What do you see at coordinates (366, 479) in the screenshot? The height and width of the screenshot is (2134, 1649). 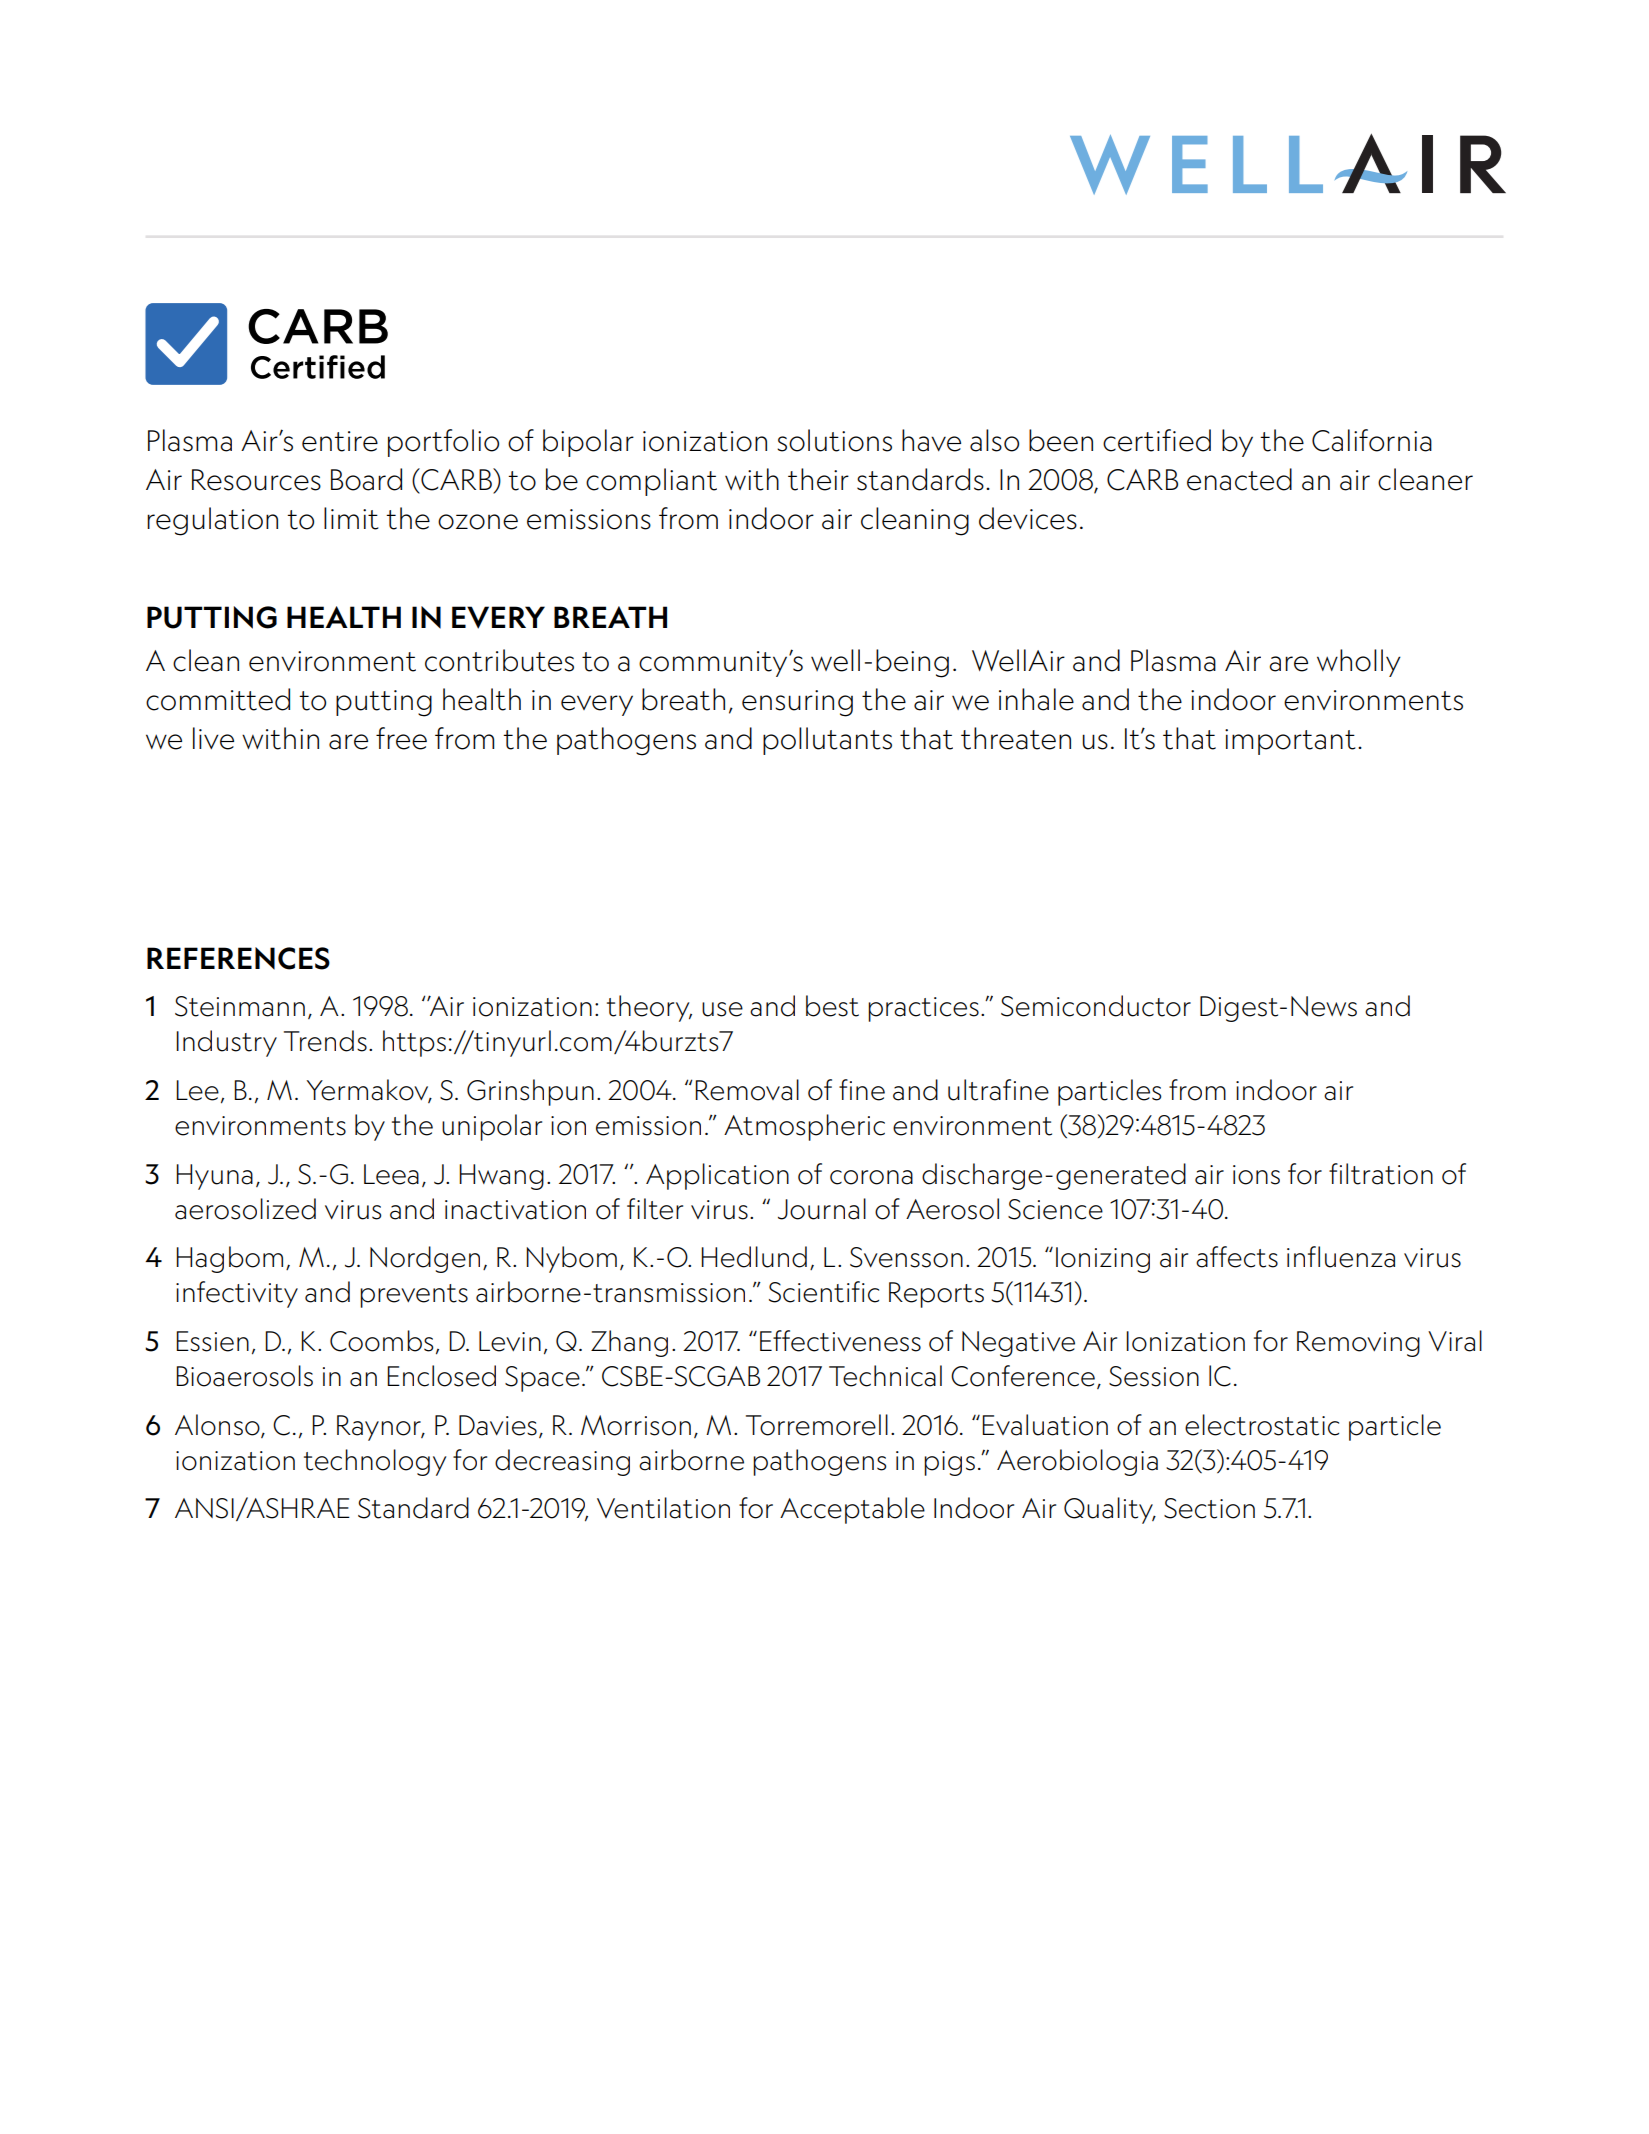 I see `Board` at bounding box center [366, 479].
